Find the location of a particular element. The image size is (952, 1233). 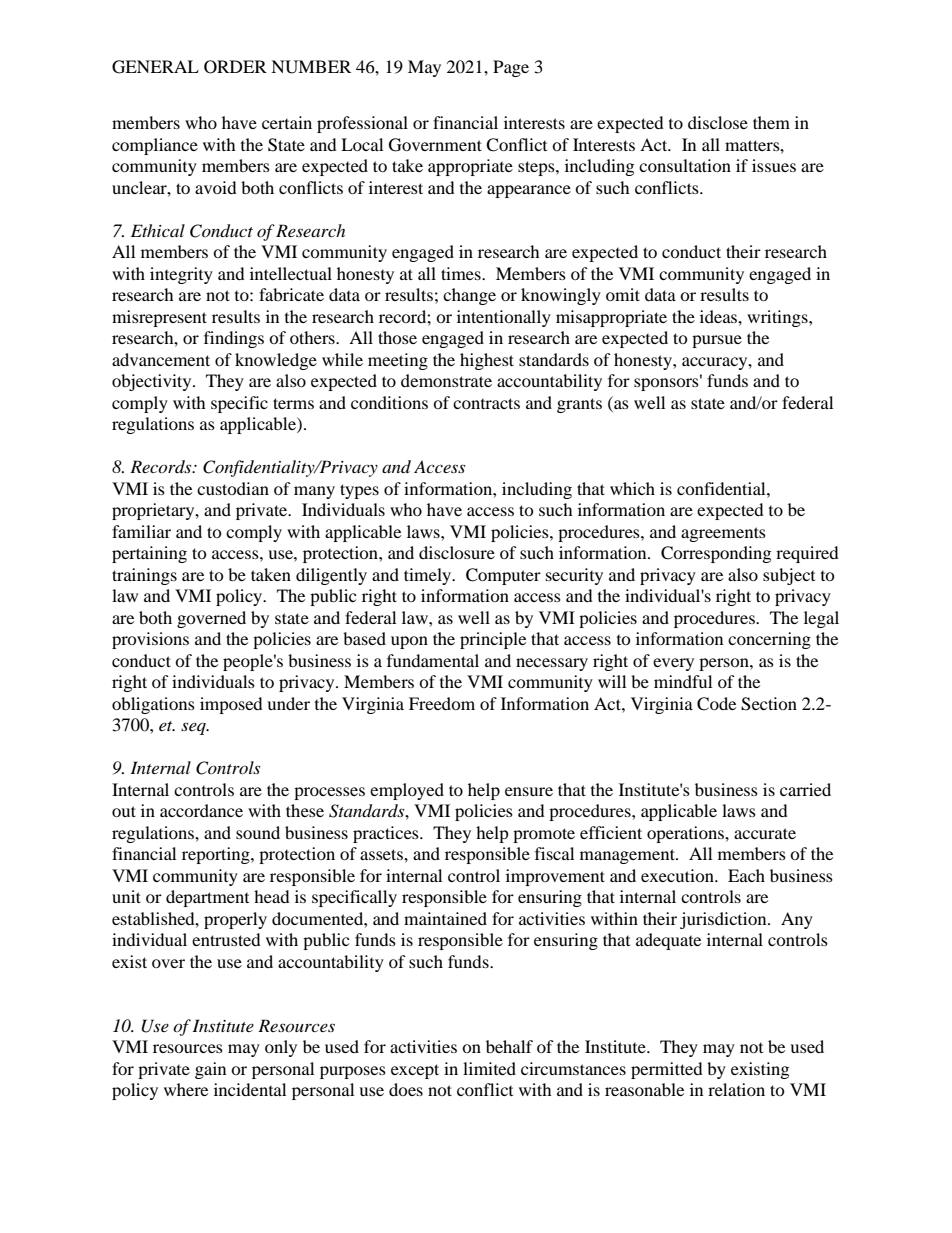

Page is located at coordinates (511, 68).
